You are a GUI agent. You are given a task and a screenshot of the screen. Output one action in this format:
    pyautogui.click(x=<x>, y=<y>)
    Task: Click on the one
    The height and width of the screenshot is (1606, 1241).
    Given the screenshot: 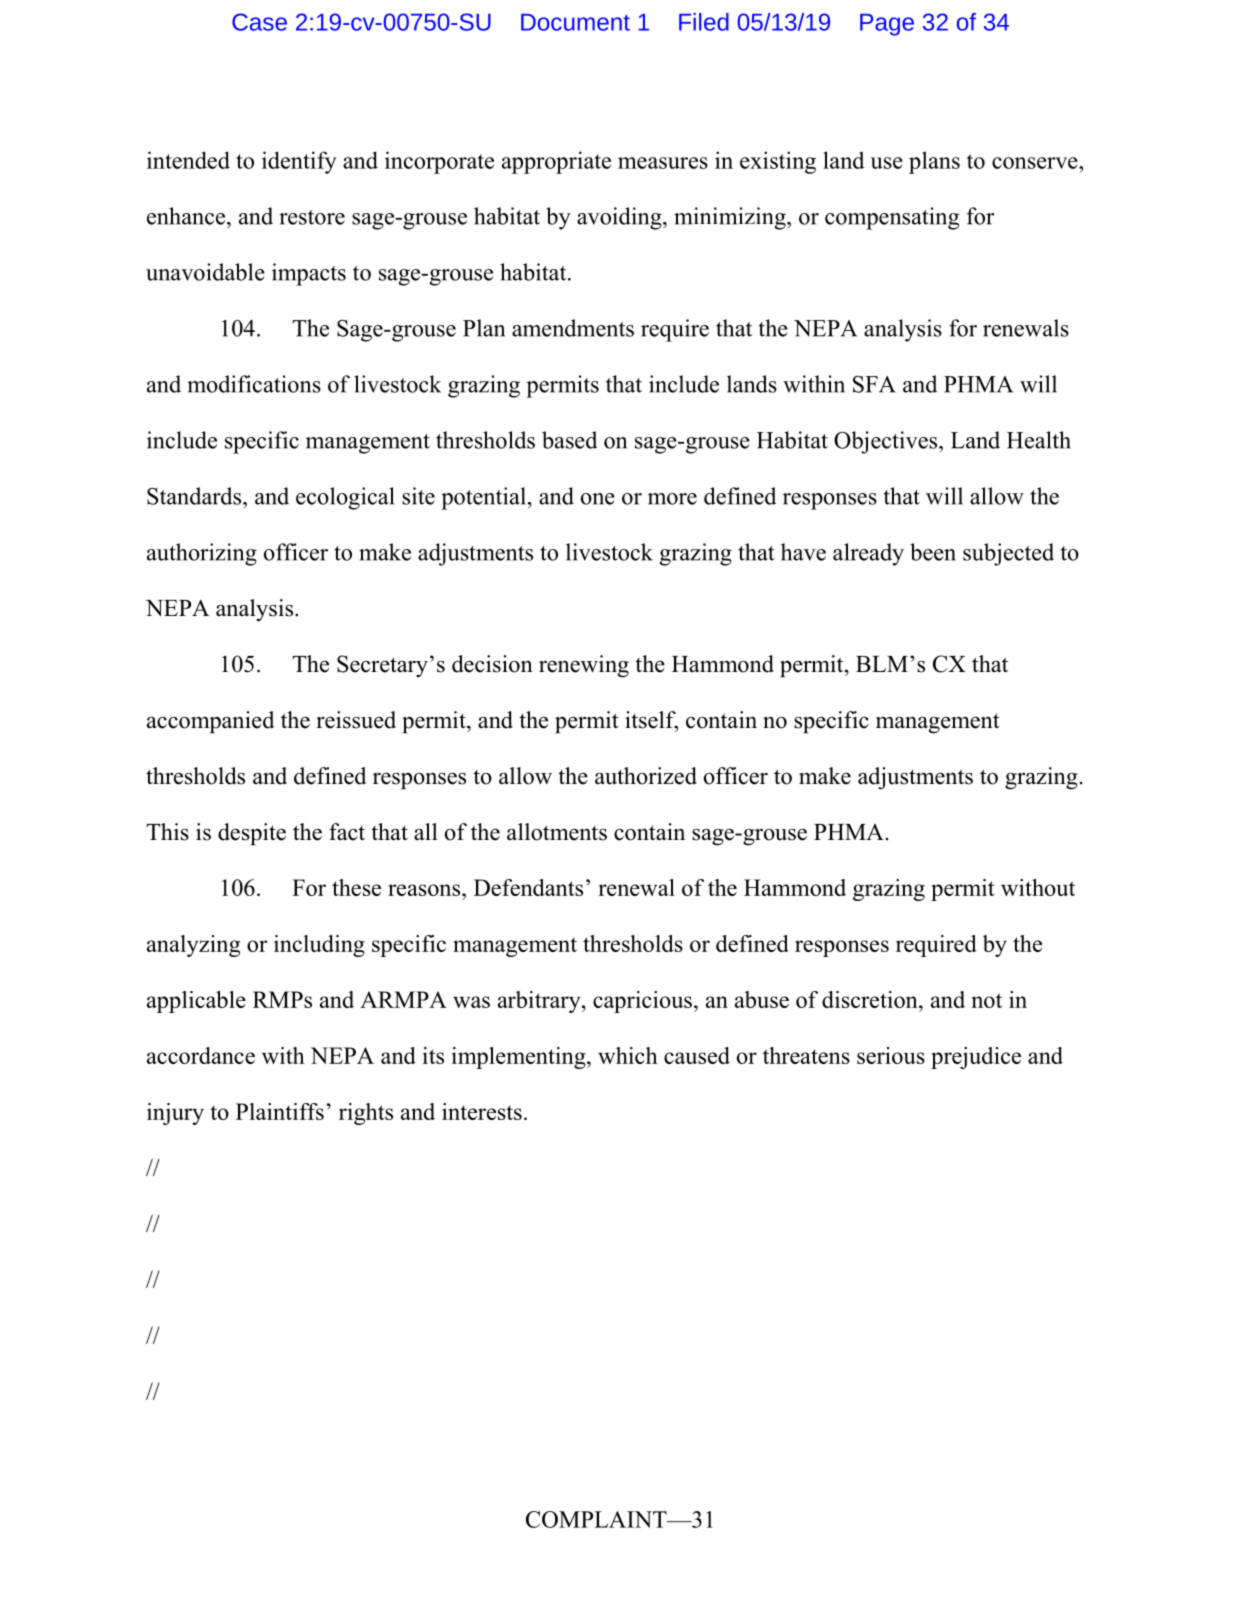 What is the action you would take?
    pyautogui.click(x=598, y=499)
